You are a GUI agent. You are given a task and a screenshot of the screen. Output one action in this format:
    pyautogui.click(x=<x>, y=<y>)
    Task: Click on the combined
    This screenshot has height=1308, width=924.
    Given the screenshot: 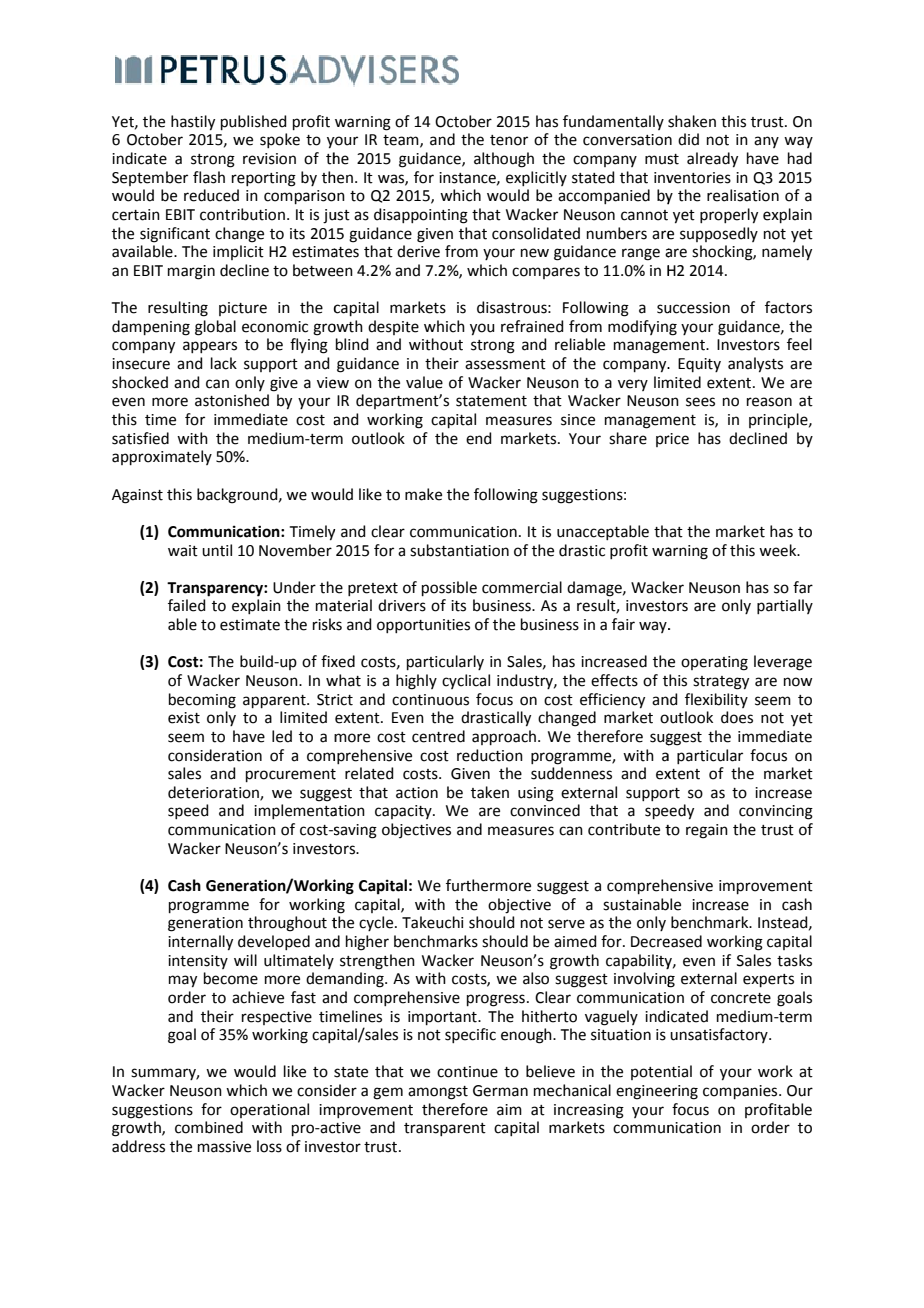 What is the action you would take?
    pyautogui.click(x=209, y=1127)
